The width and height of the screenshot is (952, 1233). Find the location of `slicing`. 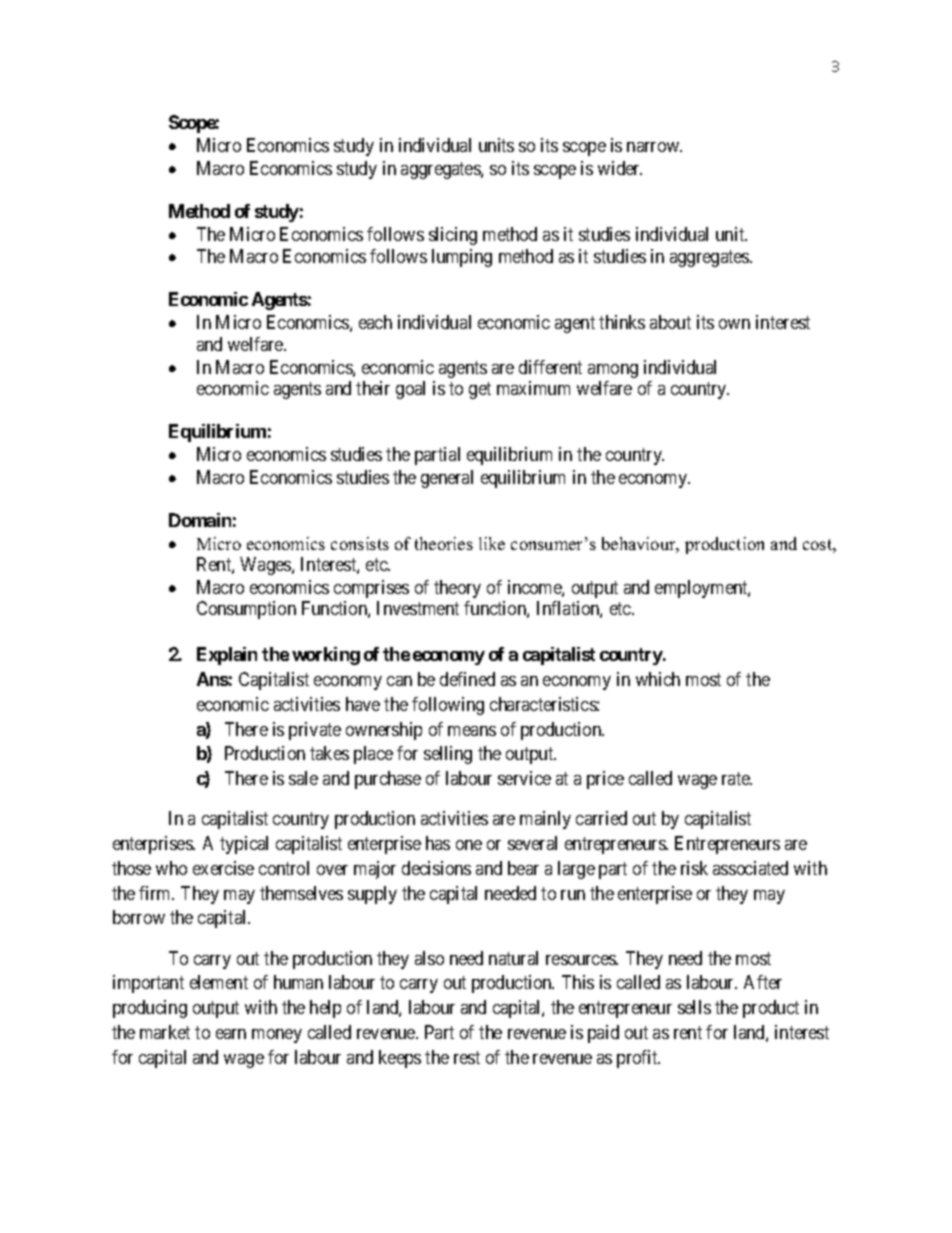

slicing is located at coordinates (453, 236).
